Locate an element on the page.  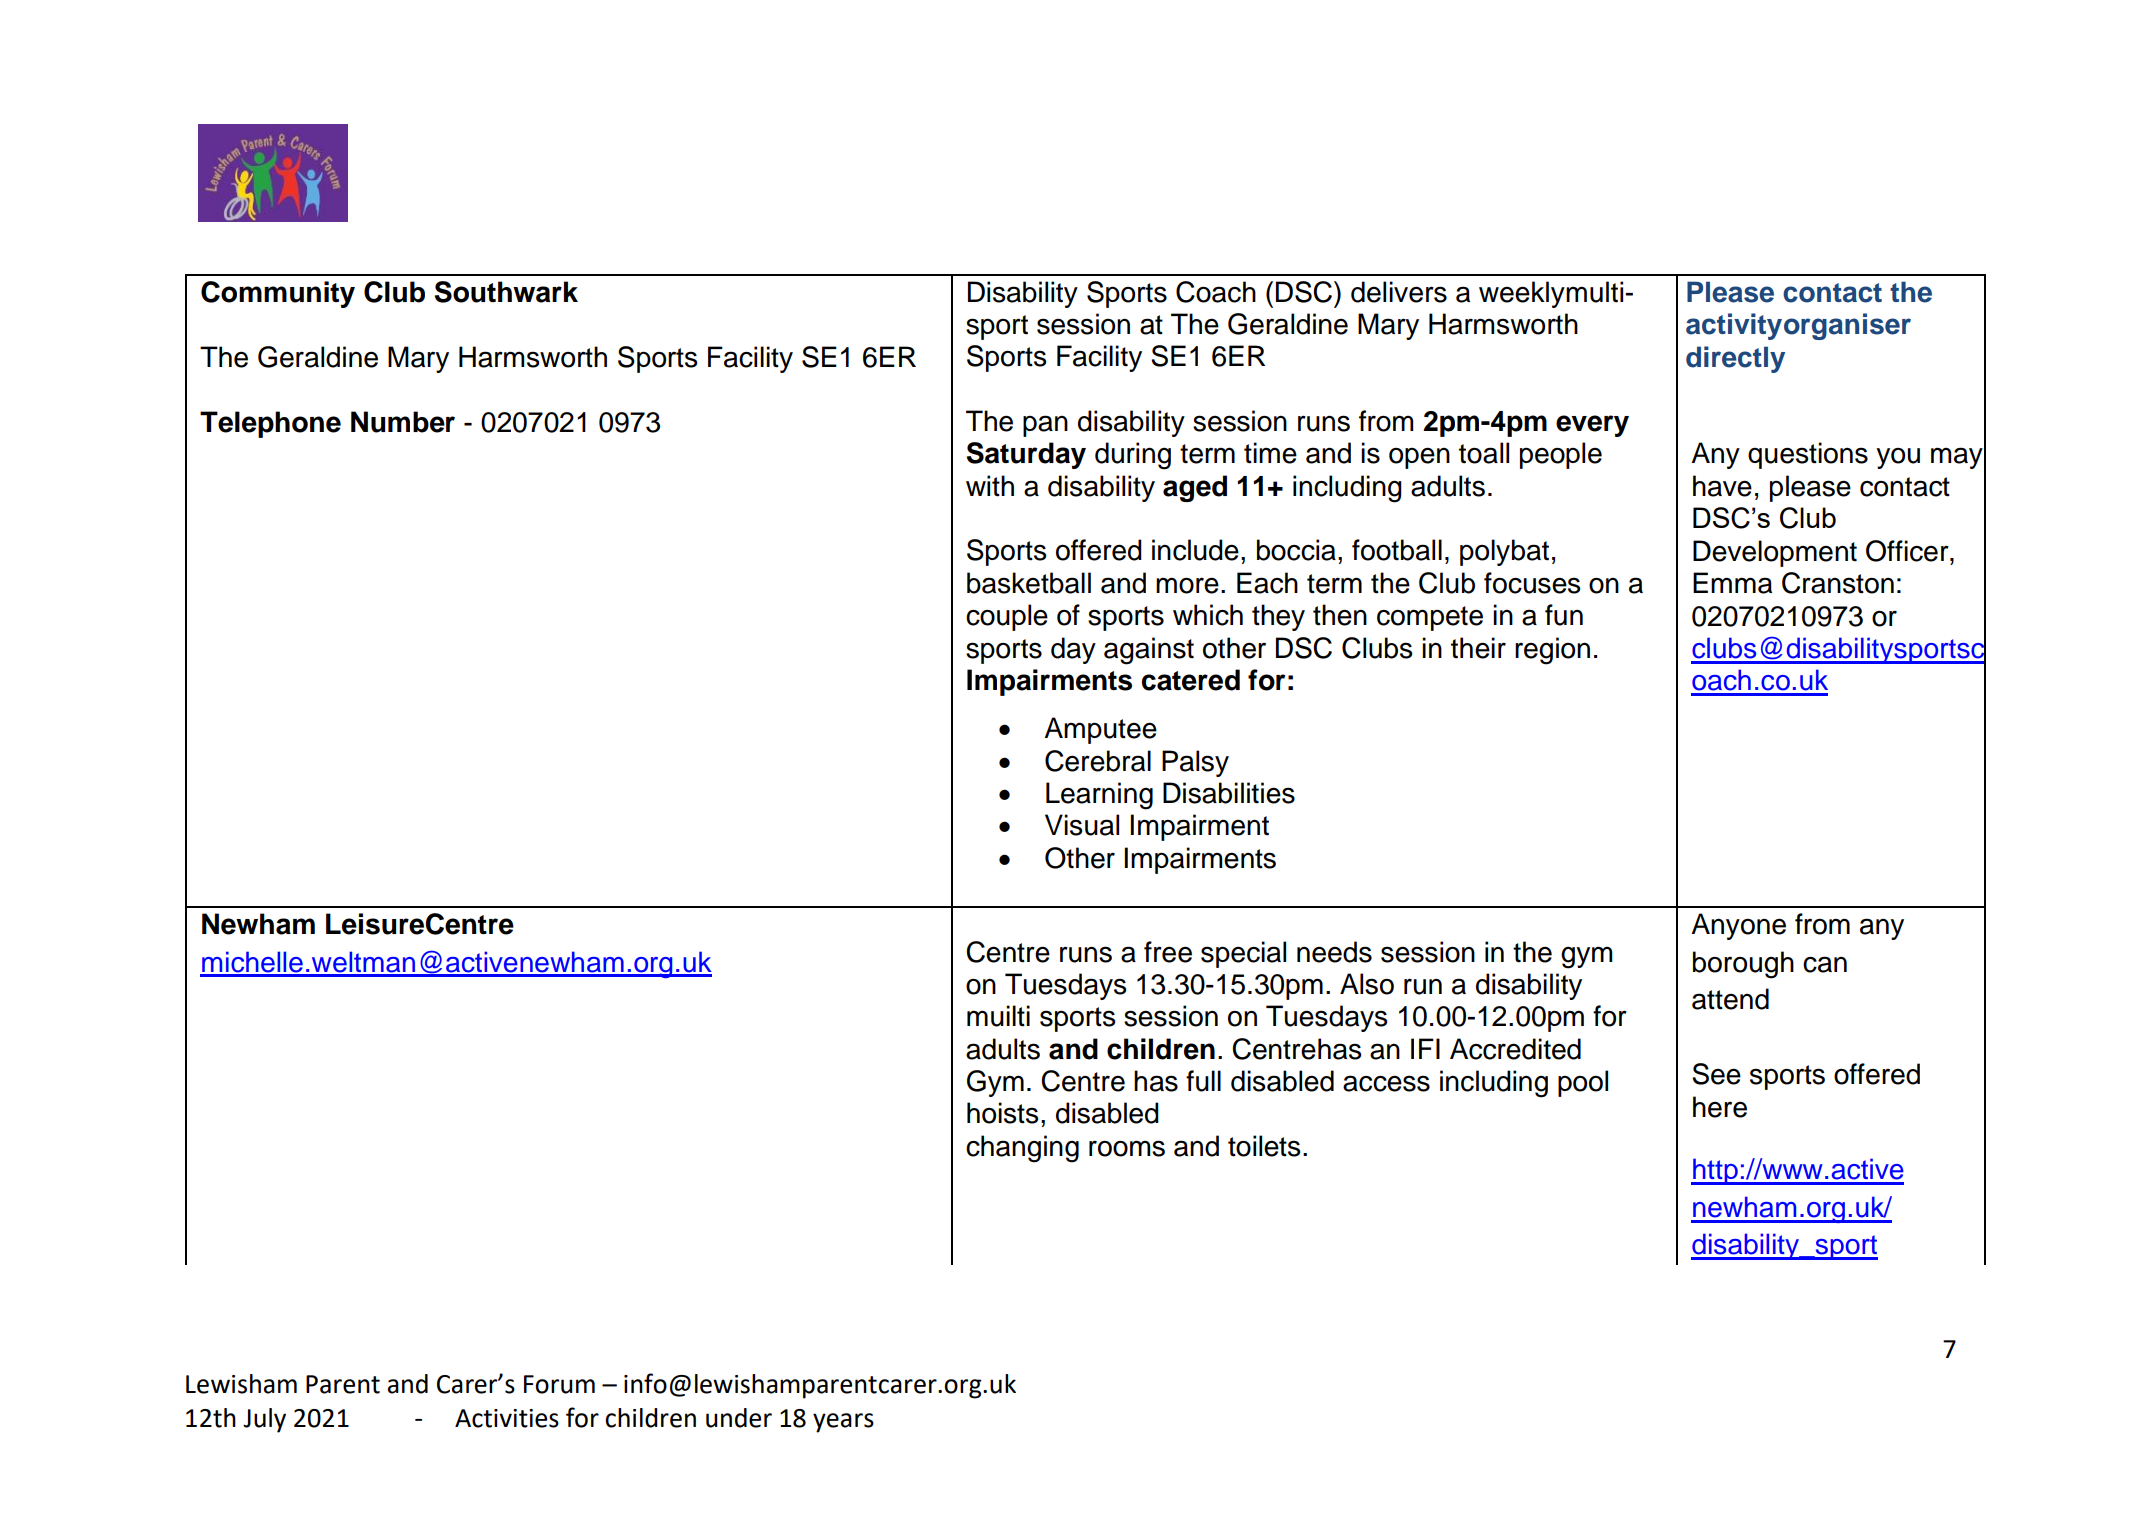
Southwark is located at coordinates (506, 292).
